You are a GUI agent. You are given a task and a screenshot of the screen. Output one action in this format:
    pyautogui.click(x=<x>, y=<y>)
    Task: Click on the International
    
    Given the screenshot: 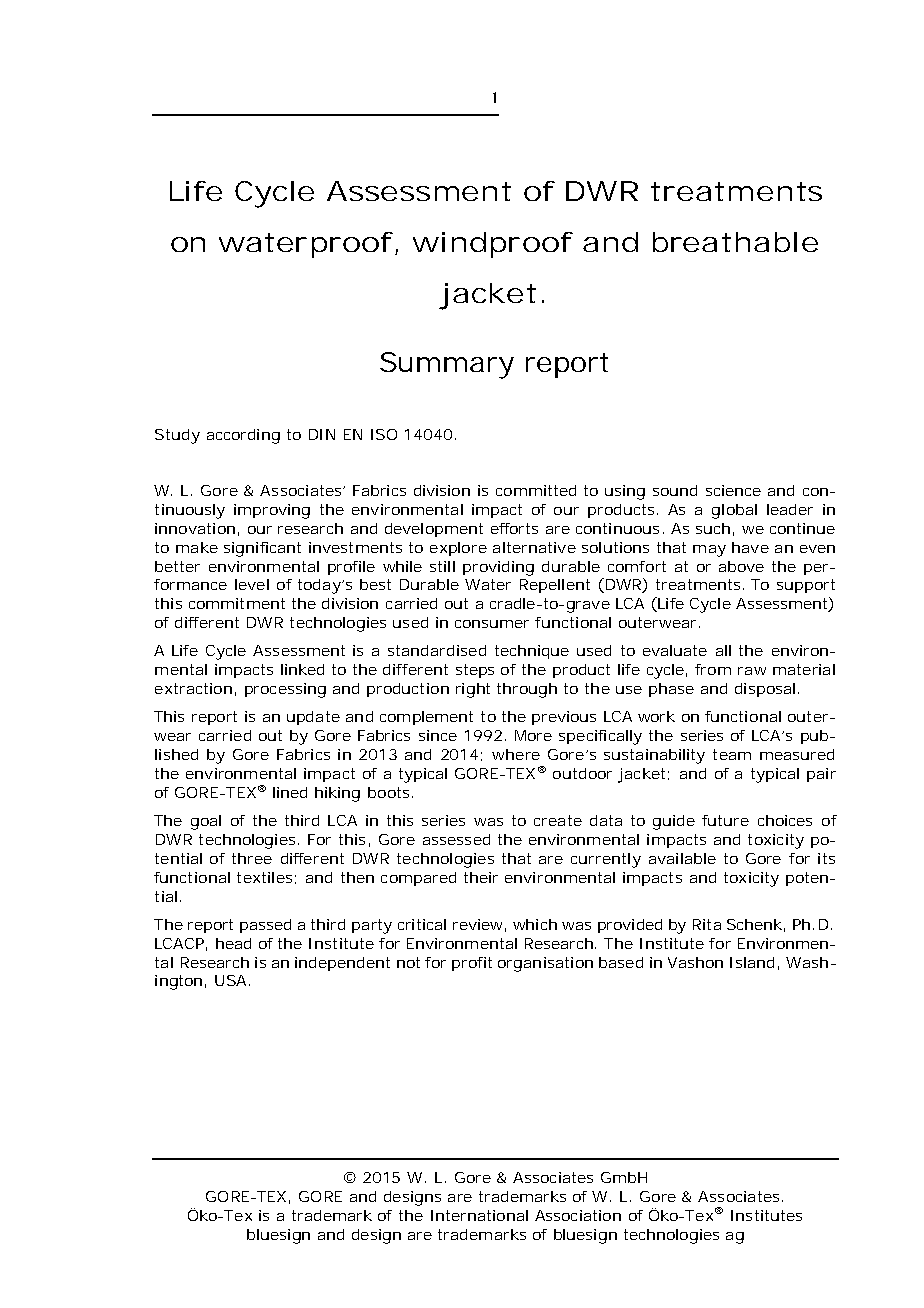 What is the action you would take?
    pyautogui.click(x=479, y=1215)
